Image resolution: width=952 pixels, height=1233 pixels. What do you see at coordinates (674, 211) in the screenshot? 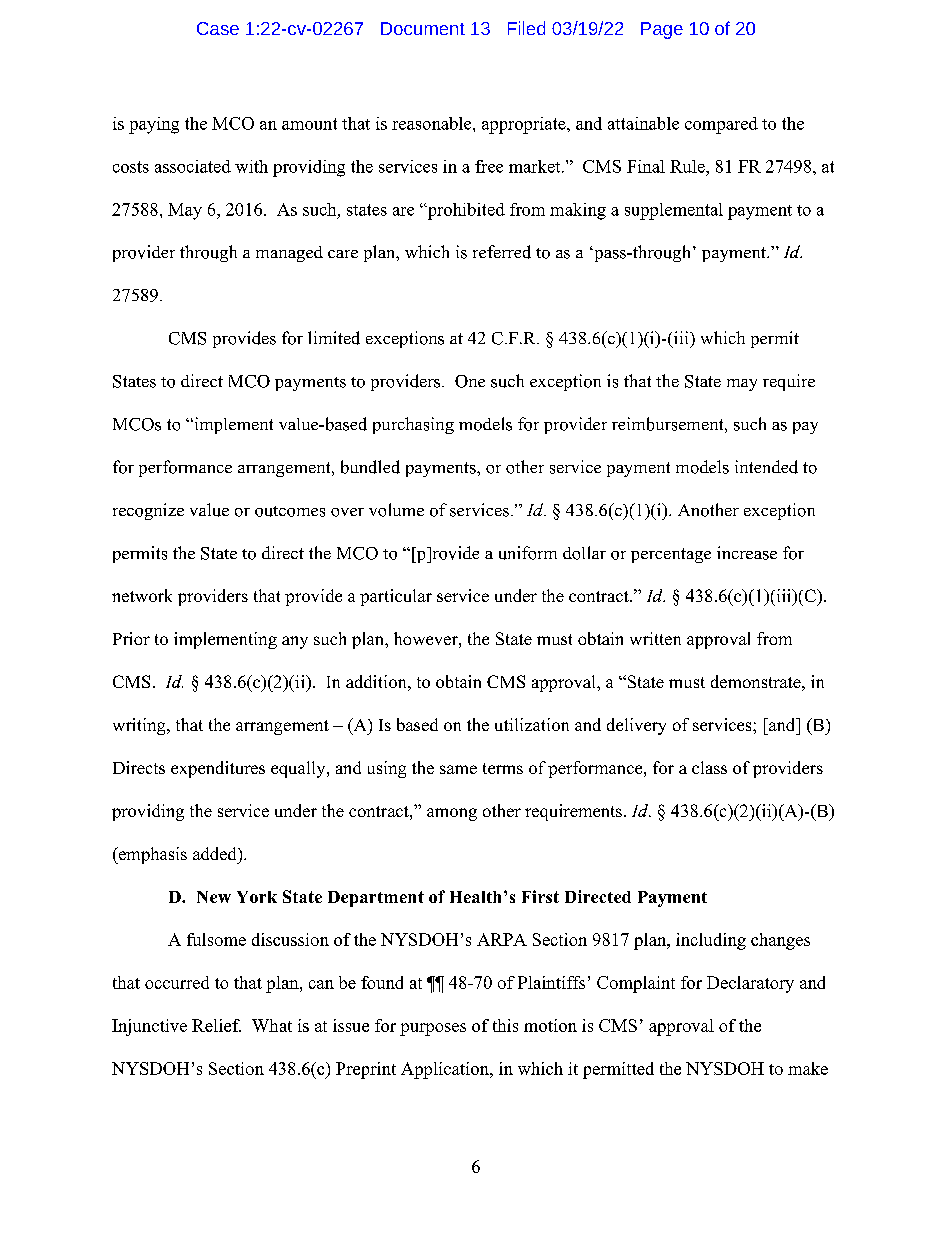
I see `supplemental` at bounding box center [674, 211].
